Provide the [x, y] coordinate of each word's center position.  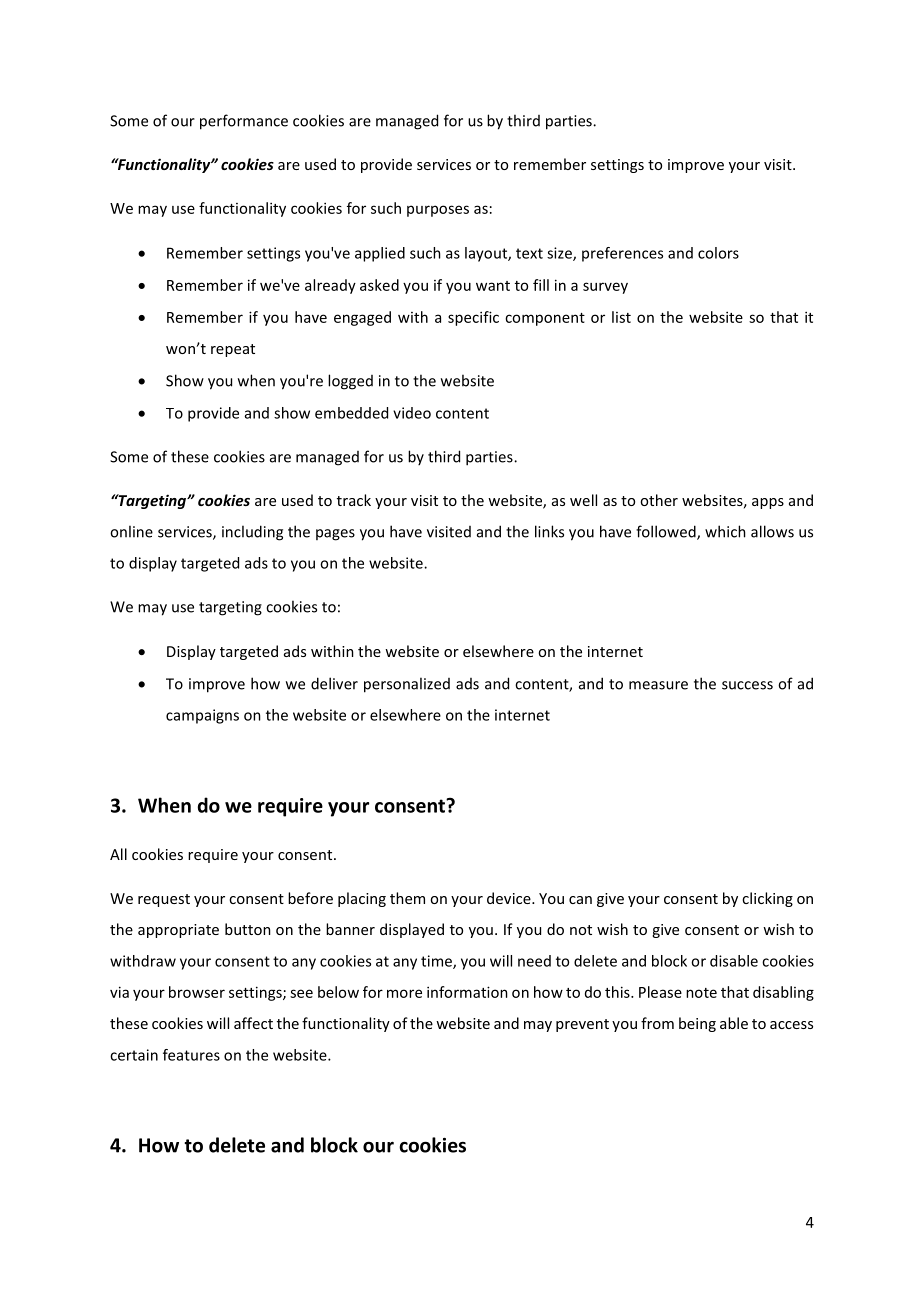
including [252, 533]
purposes [438, 211]
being [697, 1024]
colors [718, 253]
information [467, 992]
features [191, 1055]
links [549, 531]
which [725, 531]
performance [244, 122]
